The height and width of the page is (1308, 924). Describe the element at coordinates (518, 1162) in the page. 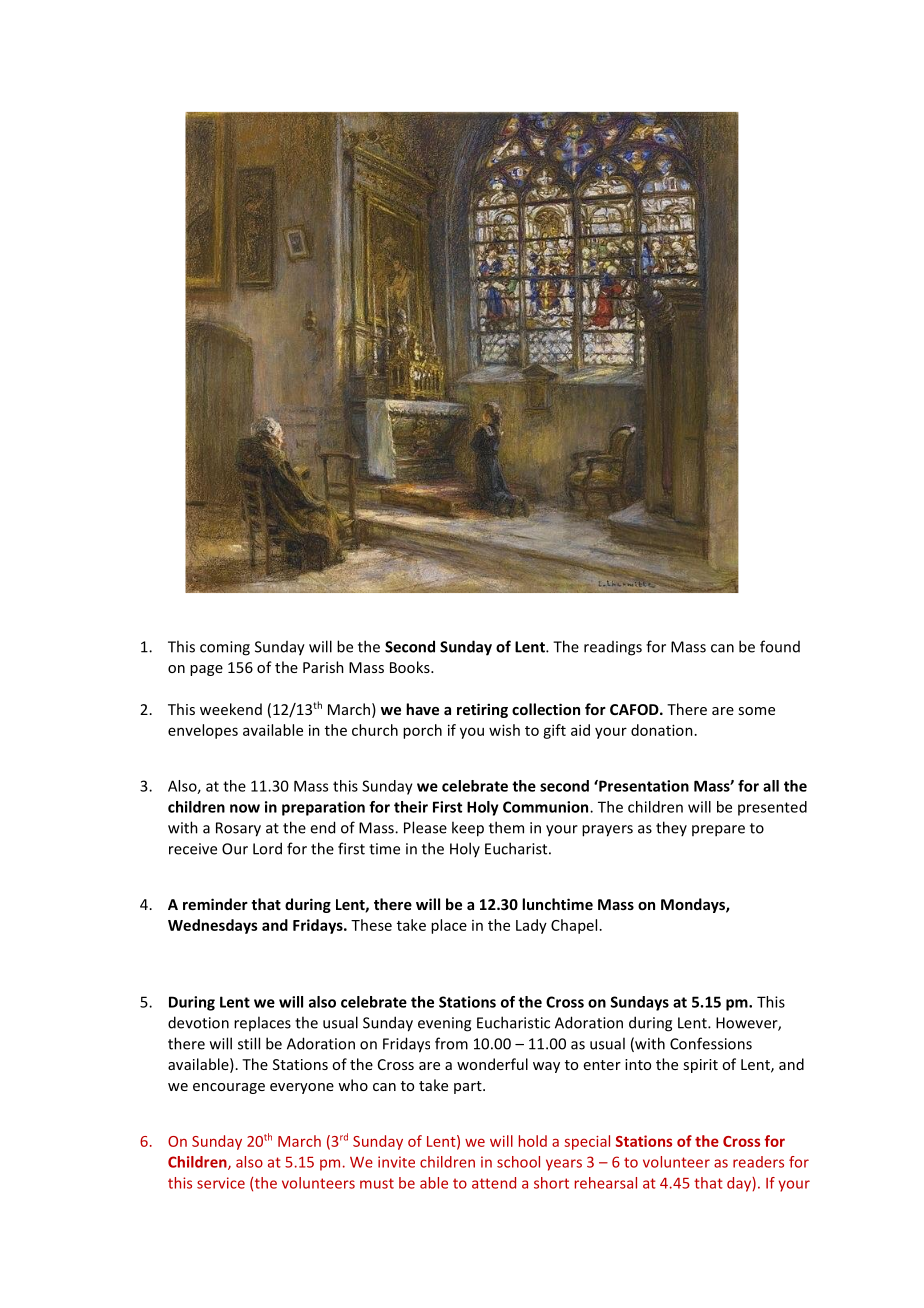

I see `school` at that location.
